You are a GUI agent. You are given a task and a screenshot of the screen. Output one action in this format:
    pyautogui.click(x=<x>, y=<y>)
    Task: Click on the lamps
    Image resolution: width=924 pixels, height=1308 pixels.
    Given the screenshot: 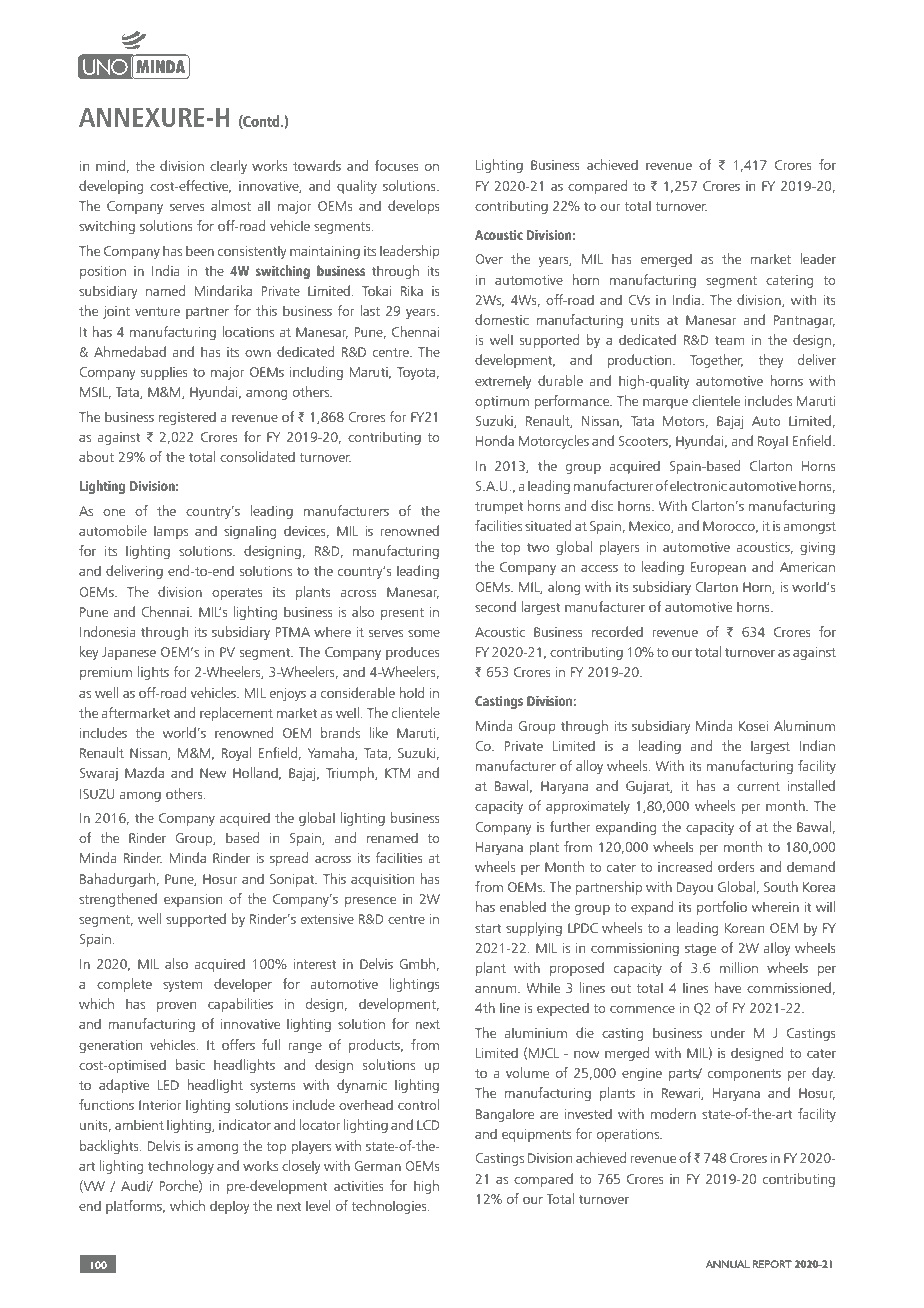 What is the action you would take?
    pyautogui.click(x=171, y=532)
